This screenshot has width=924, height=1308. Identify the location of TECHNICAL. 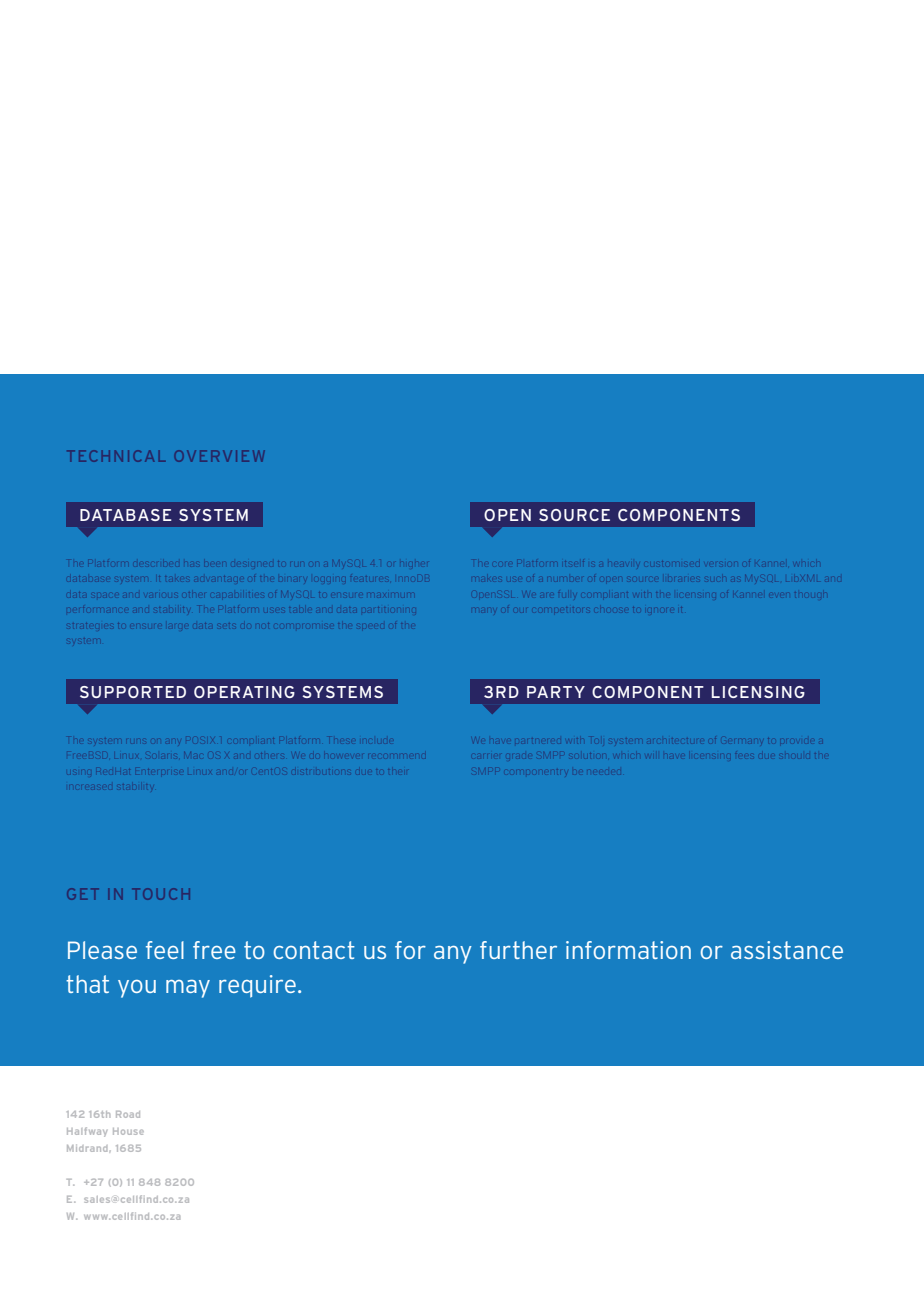
(116, 456).
